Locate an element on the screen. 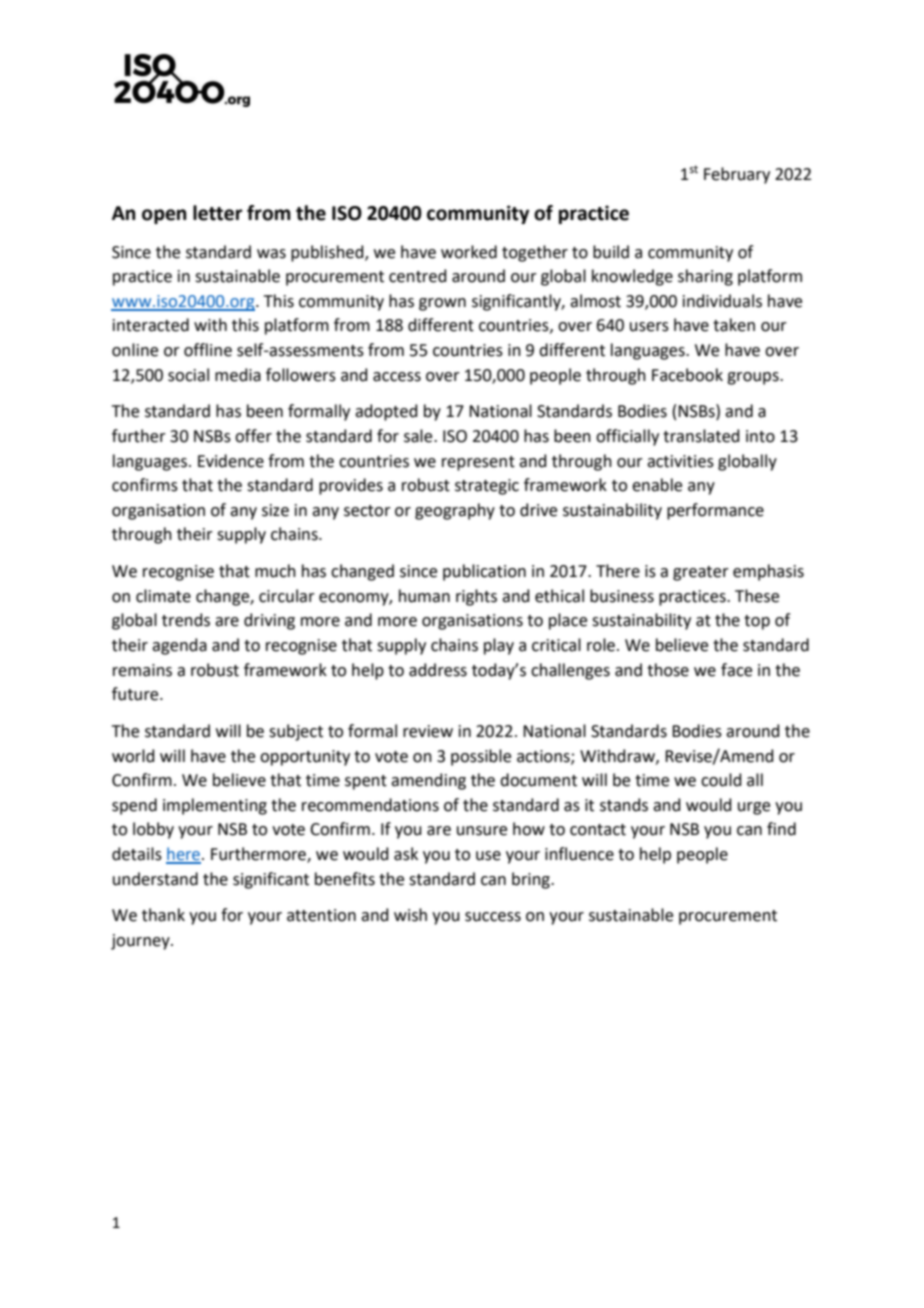 This screenshot has height=1308, width=924. success is located at coordinates (493, 917).
